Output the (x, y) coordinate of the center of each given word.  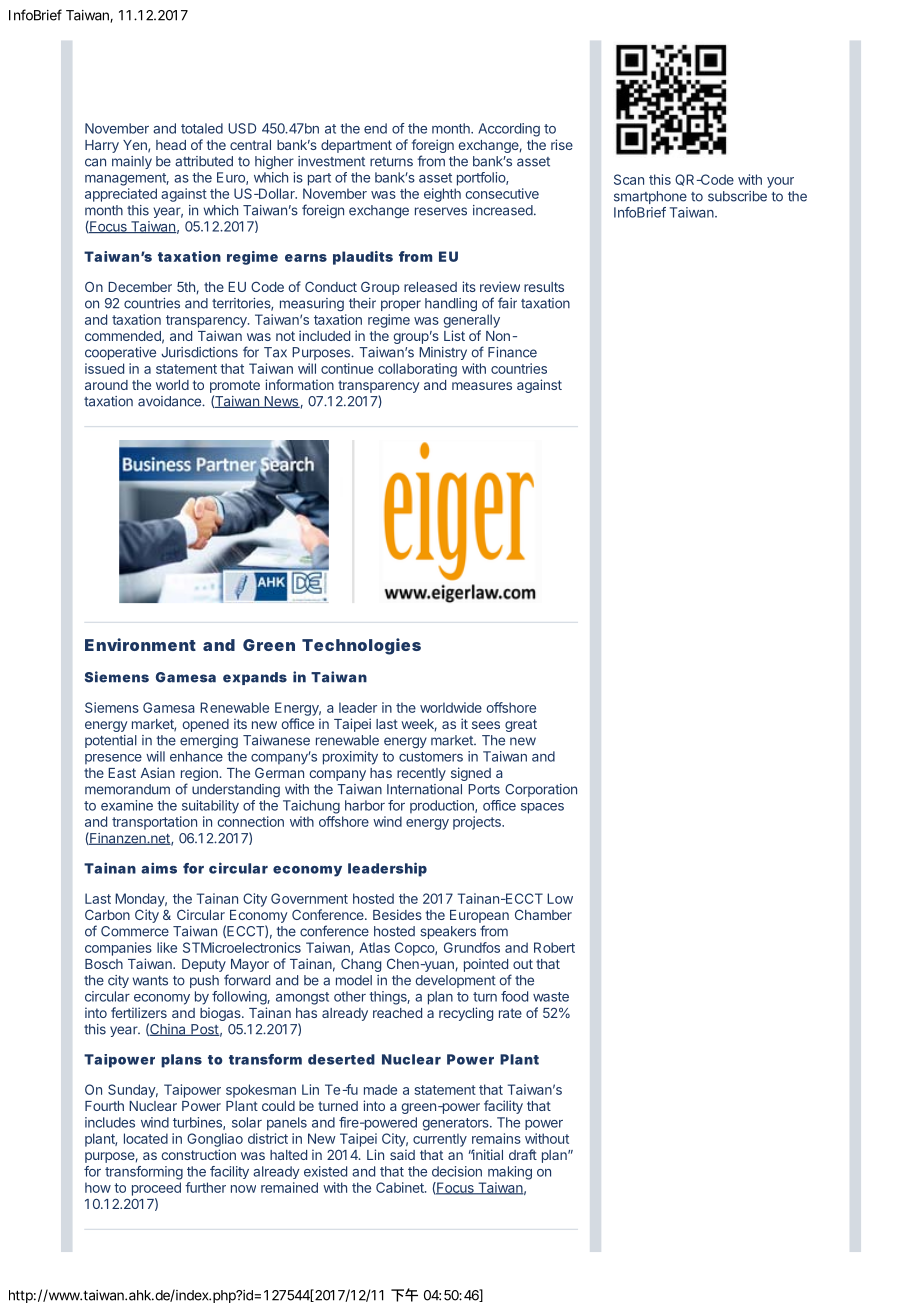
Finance (512, 352)
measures (482, 386)
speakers (448, 932)
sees (486, 725)
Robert (554, 947)
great (521, 725)
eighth (442, 195)
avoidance (170, 401)
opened (205, 725)
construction (198, 1154)
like (167, 947)
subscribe (737, 196)
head (171, 145)
